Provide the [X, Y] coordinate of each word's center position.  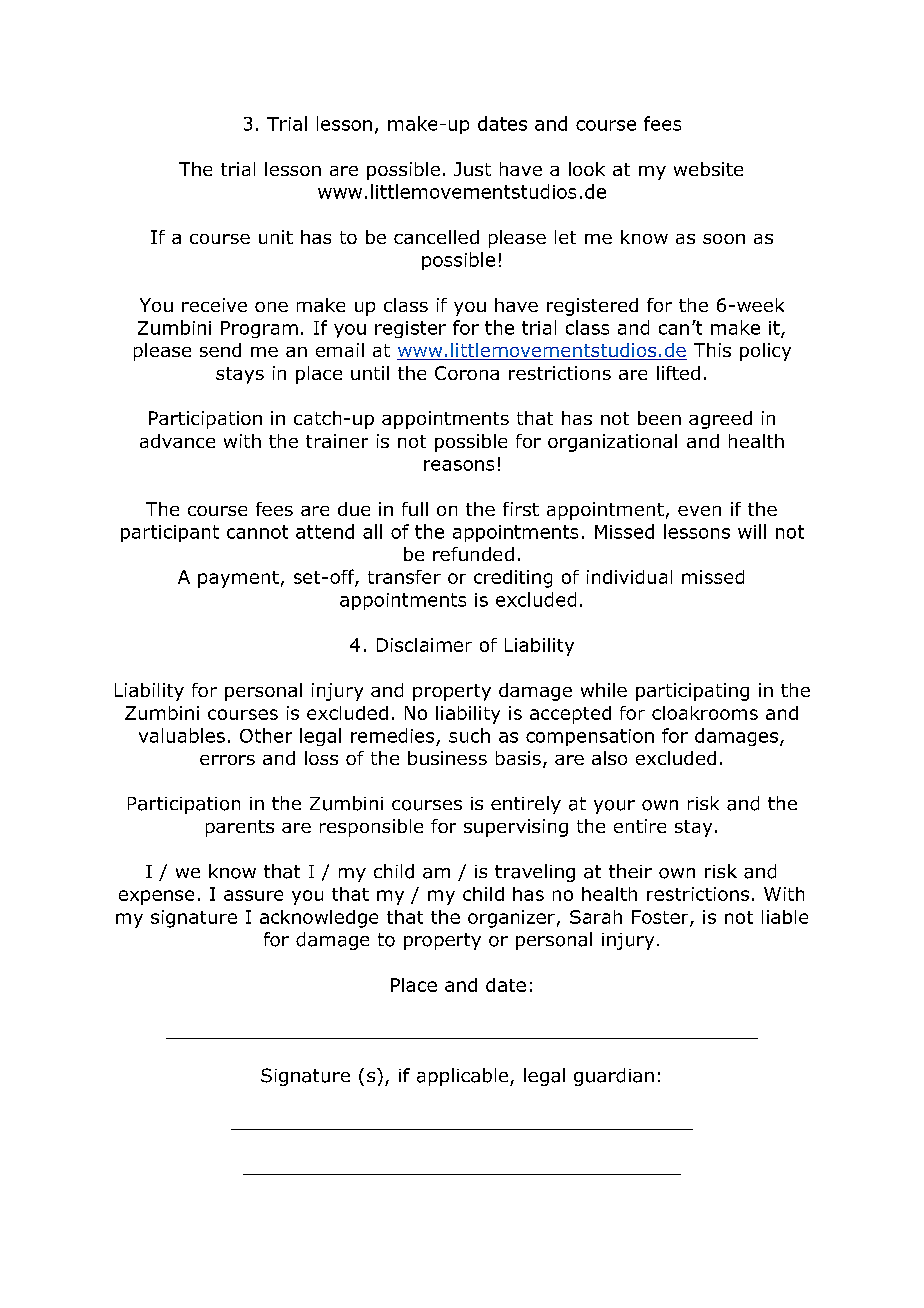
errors [227, 760]
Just [472, 169]
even [699, 511]
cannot [257, 532]
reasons [459, 465]
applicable [464, 1077]
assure [253, 895]
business [447, 758]
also [609, 758]
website [708, 169]
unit [276, 237]
